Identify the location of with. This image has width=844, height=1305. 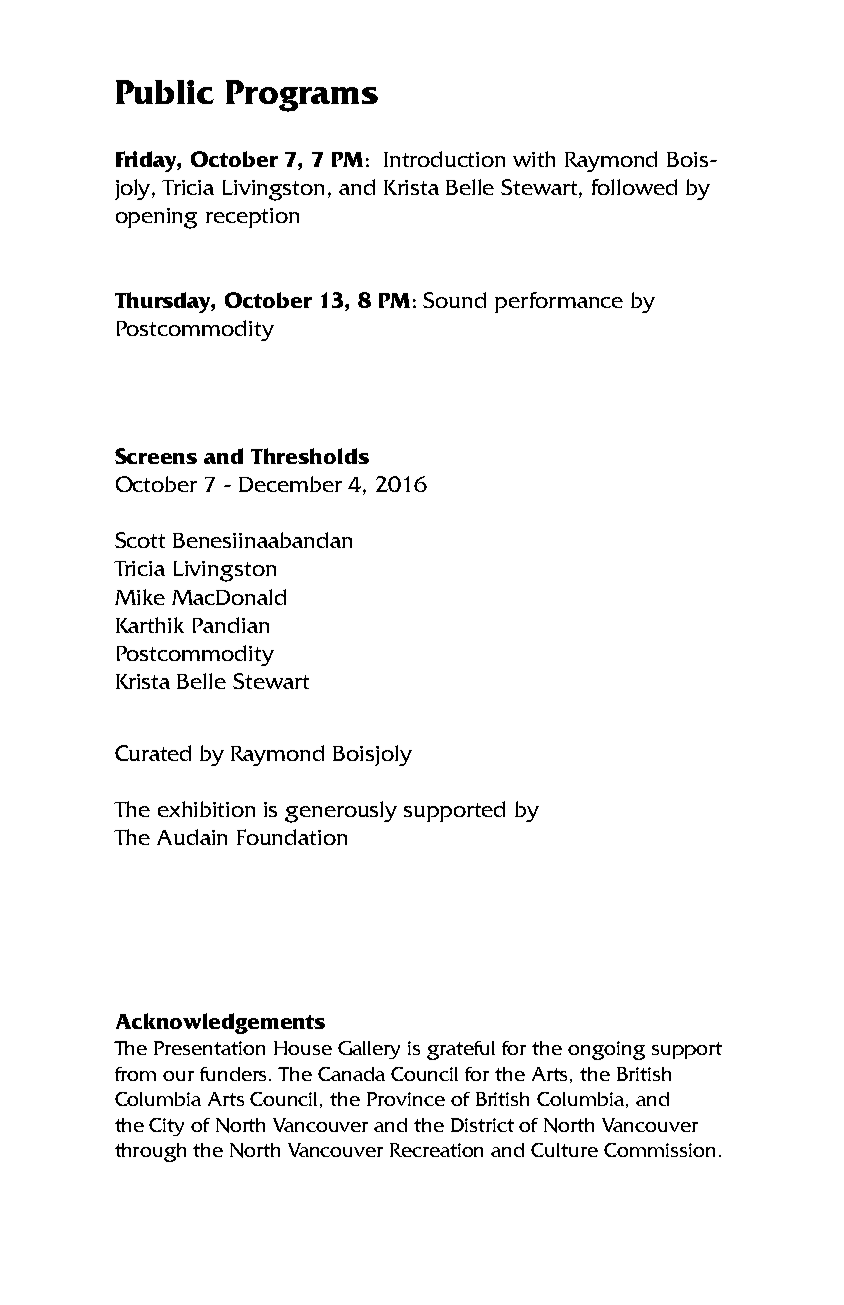
(534, 159).
